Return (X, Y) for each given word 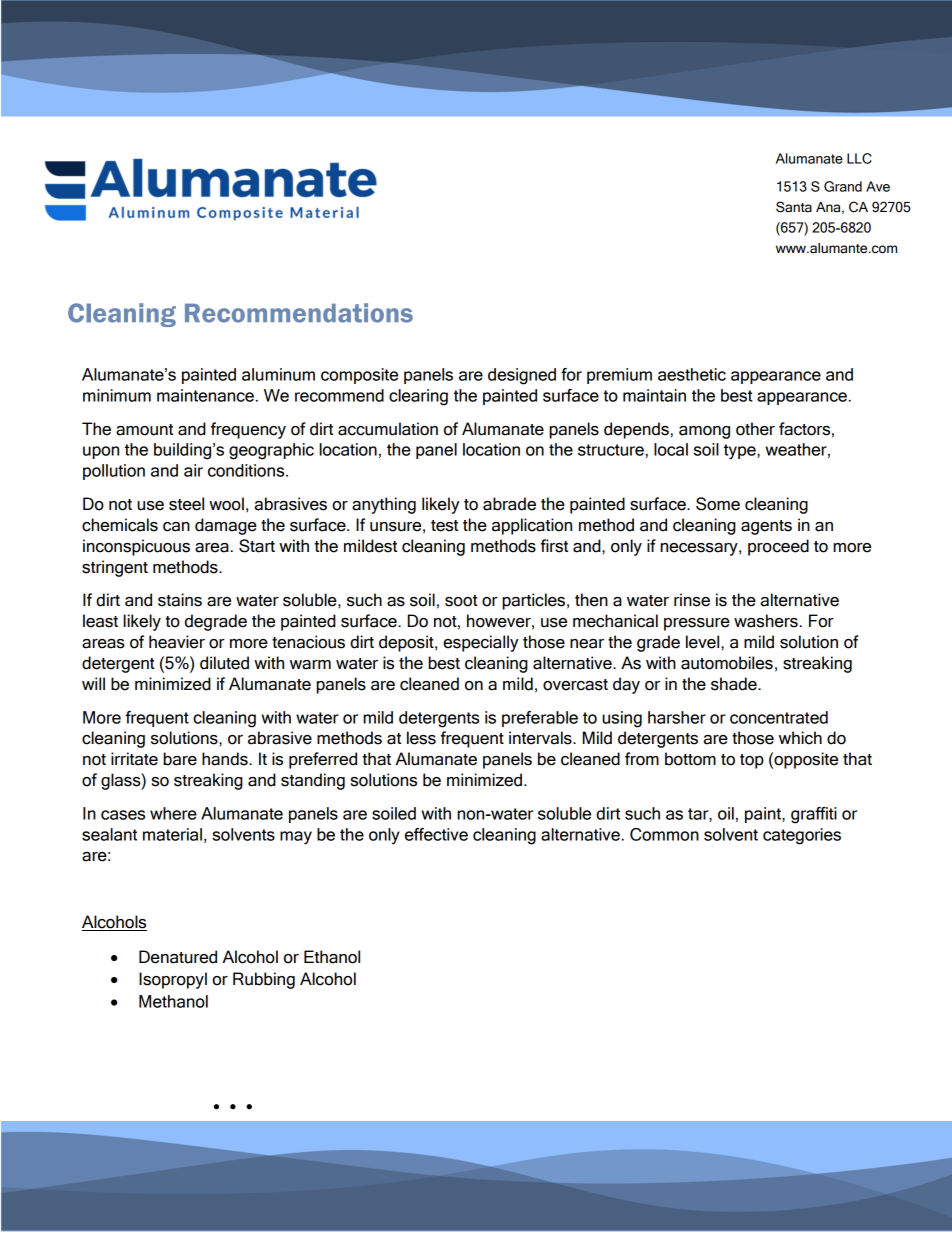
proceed (778, 547)
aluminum (278, 374)
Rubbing (264, 980)
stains (180, 600)
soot (461, 601)
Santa (794, 207)
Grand (843, 186)
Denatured (178, 957)
